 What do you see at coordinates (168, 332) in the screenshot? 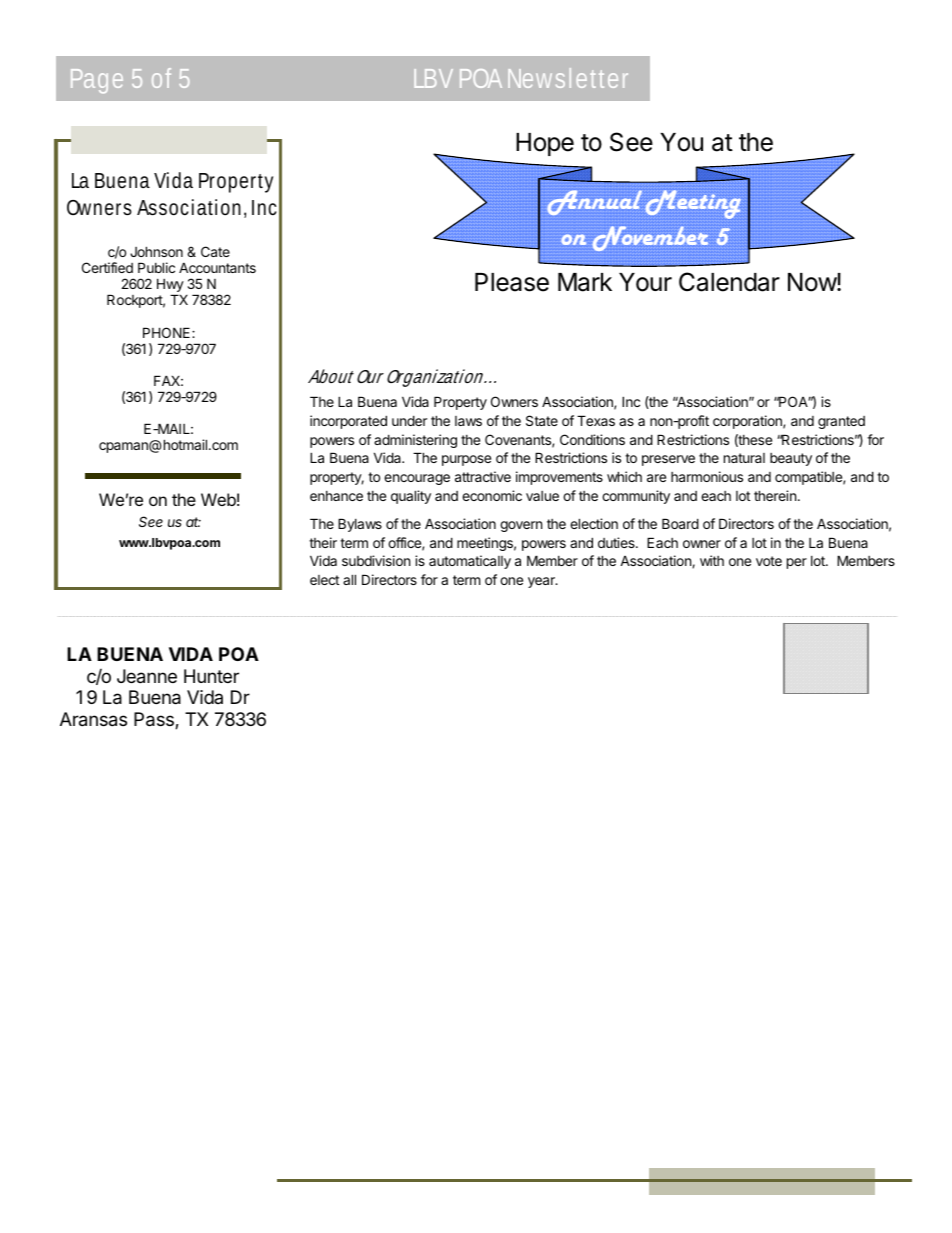
I see `PHONE` at bounding box center [168, 332].
